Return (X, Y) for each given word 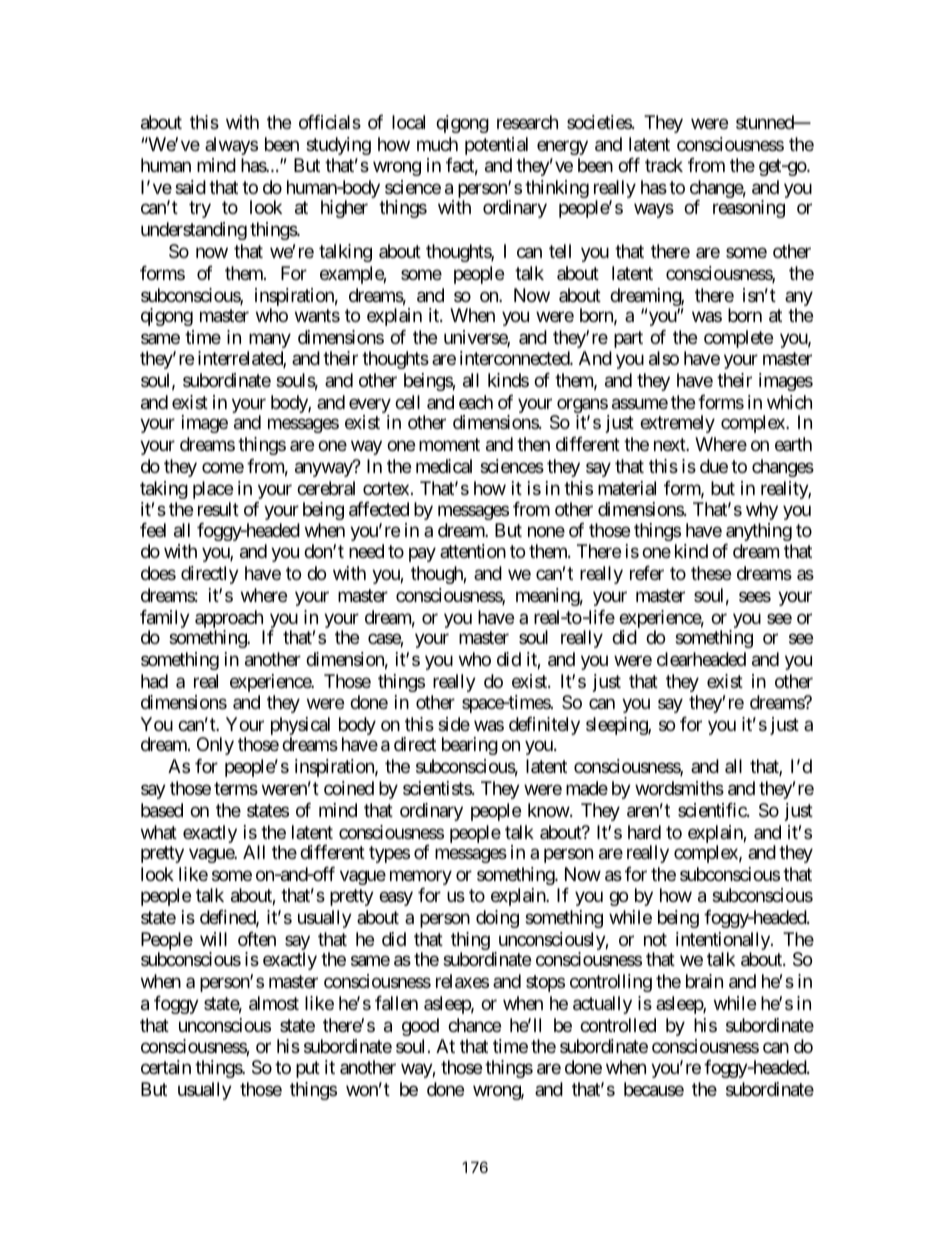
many (270, 340)
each (476, 402)
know (549, 810)
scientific (713, 810)
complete (738, 339)
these (711, 573)
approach (230, 620)
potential (496, 146)
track (664, 165)
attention (473, 551)
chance (474, 1025)
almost (274, 1003)
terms (236, 788)
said (190, 187)
